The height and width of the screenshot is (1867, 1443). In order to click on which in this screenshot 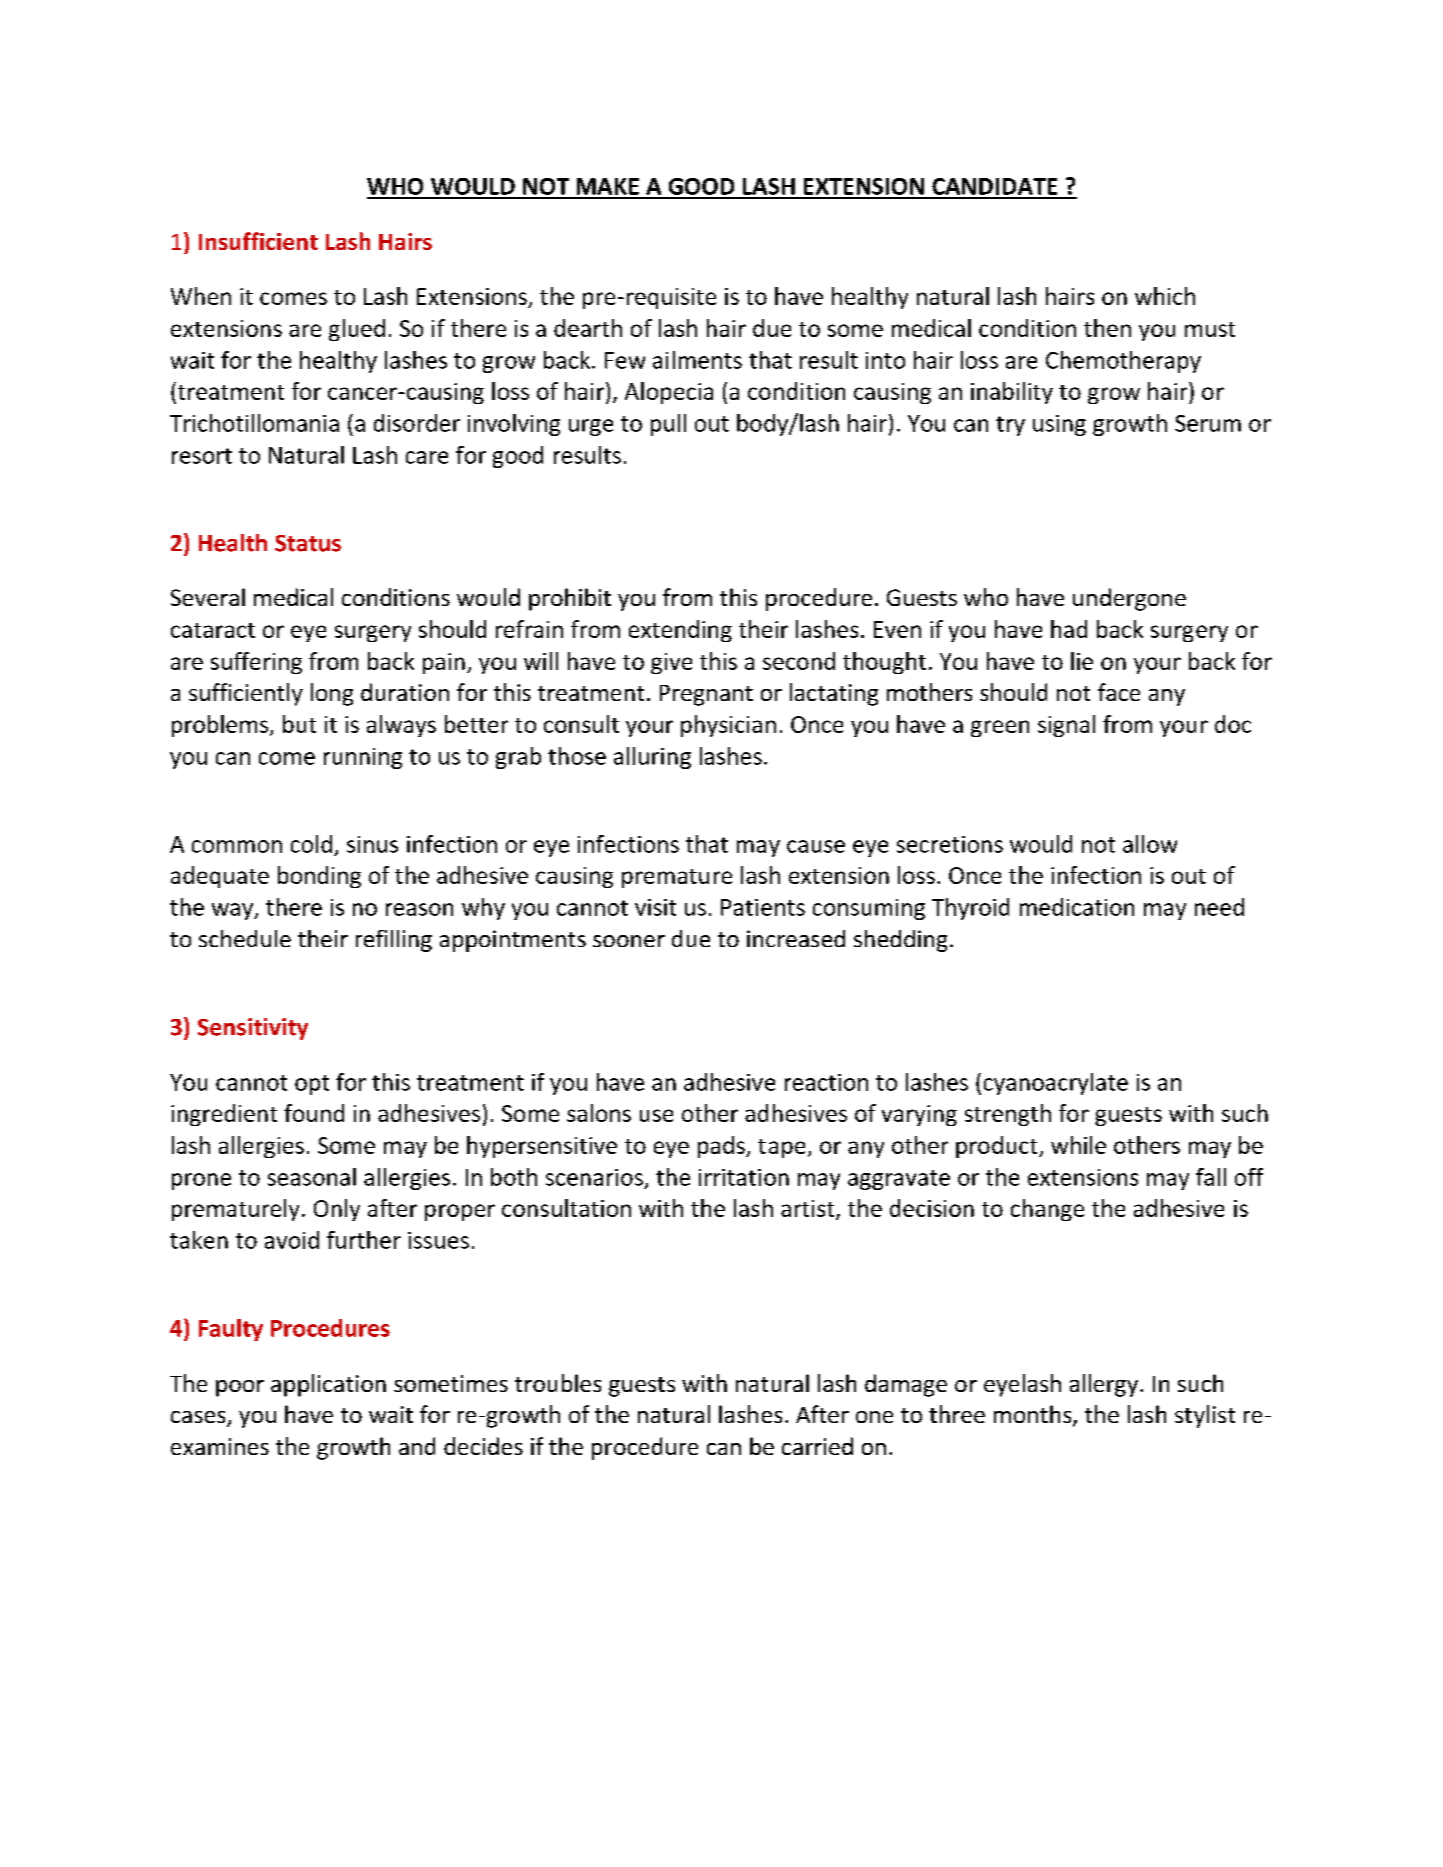, I will do `click(1165, 296)`.
